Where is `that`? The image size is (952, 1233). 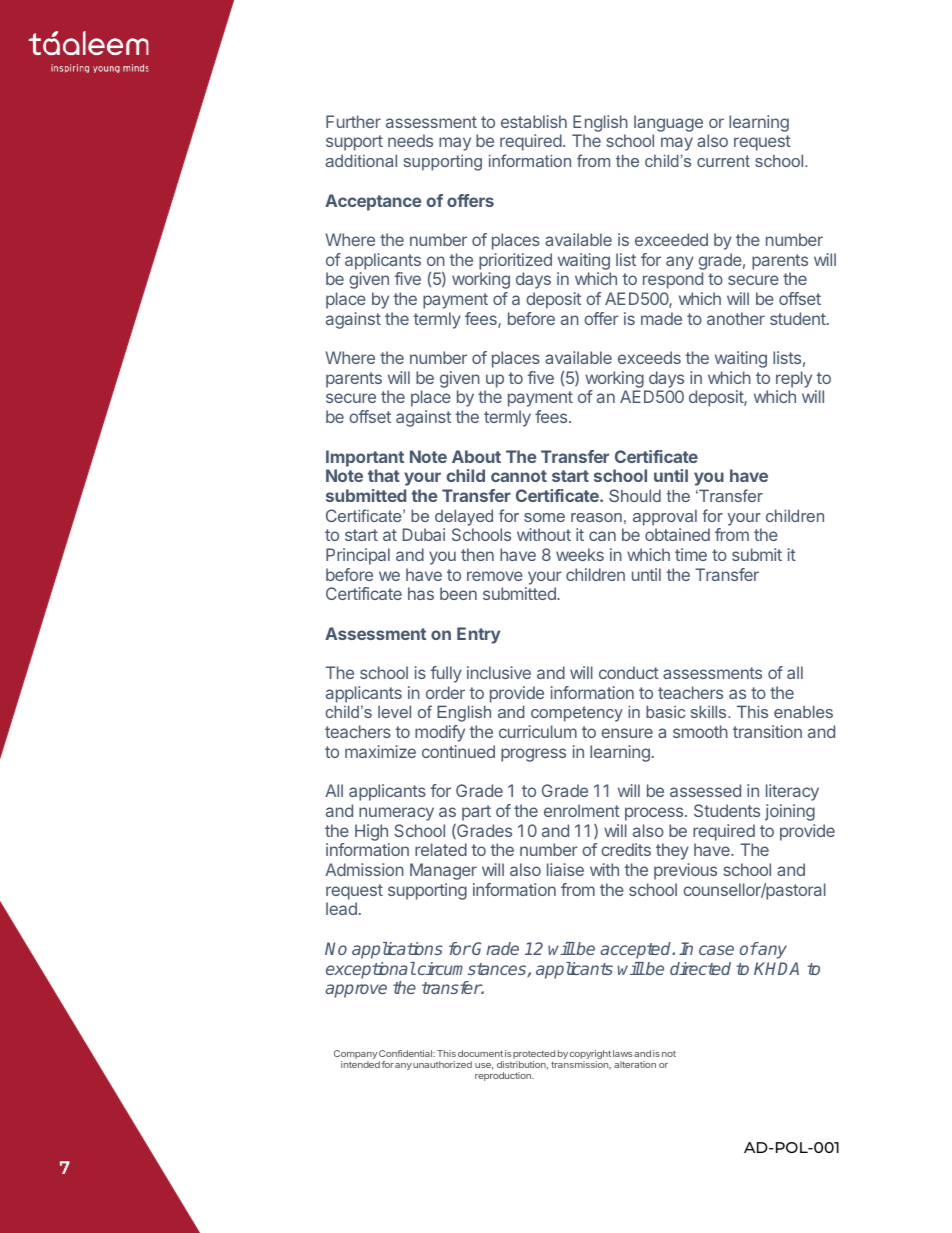
that is located at coordinates (384, 475).
